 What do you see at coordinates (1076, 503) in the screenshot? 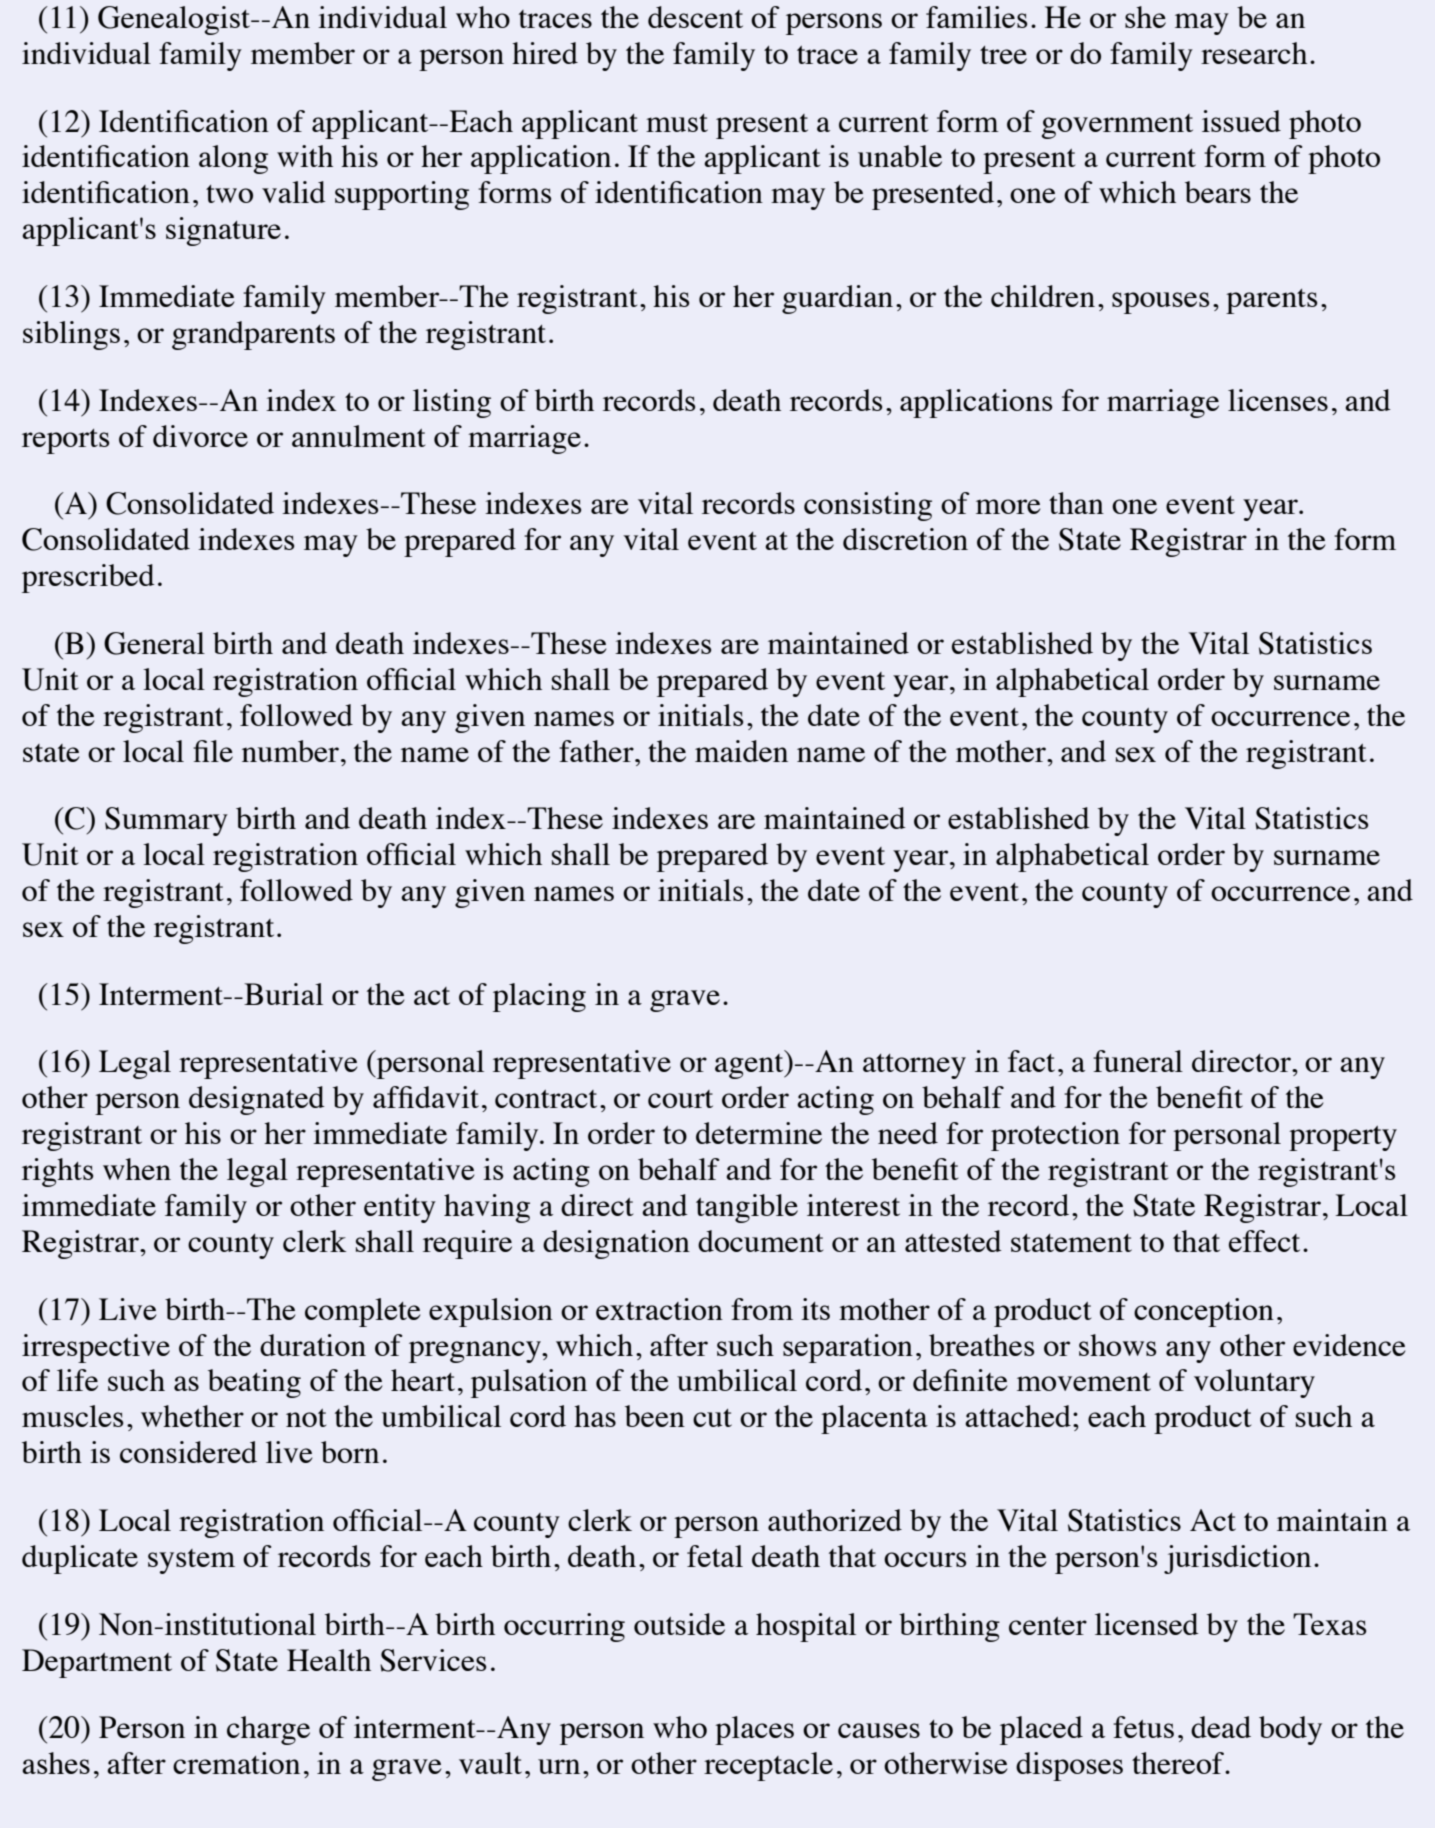
I see `than` at bounding box center [1076, 503].
